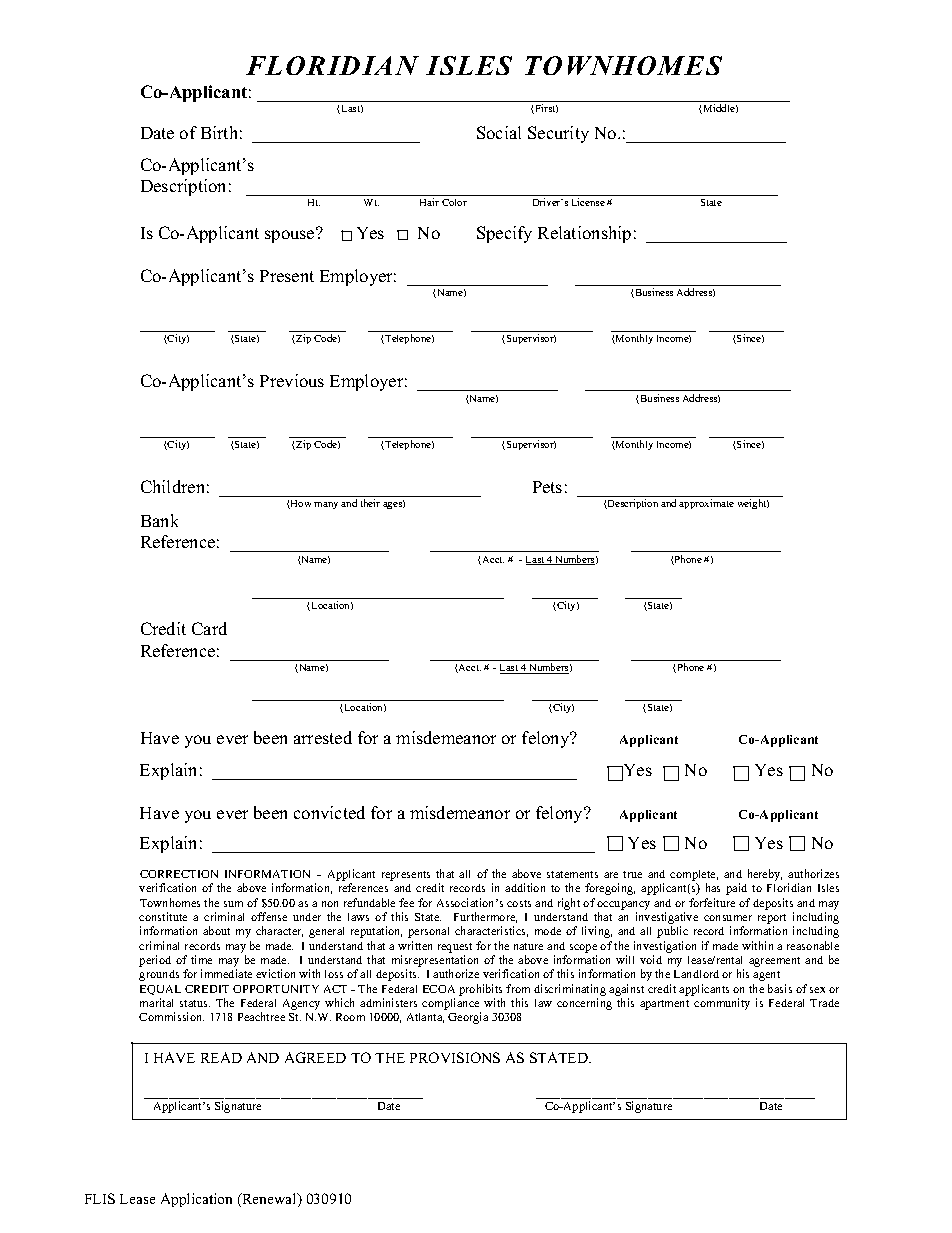 The image size is (952, 1233). What do you see at coordinates (269, 1200) in the image?
I see `Renewal` at bounding box center [269, 1200].
